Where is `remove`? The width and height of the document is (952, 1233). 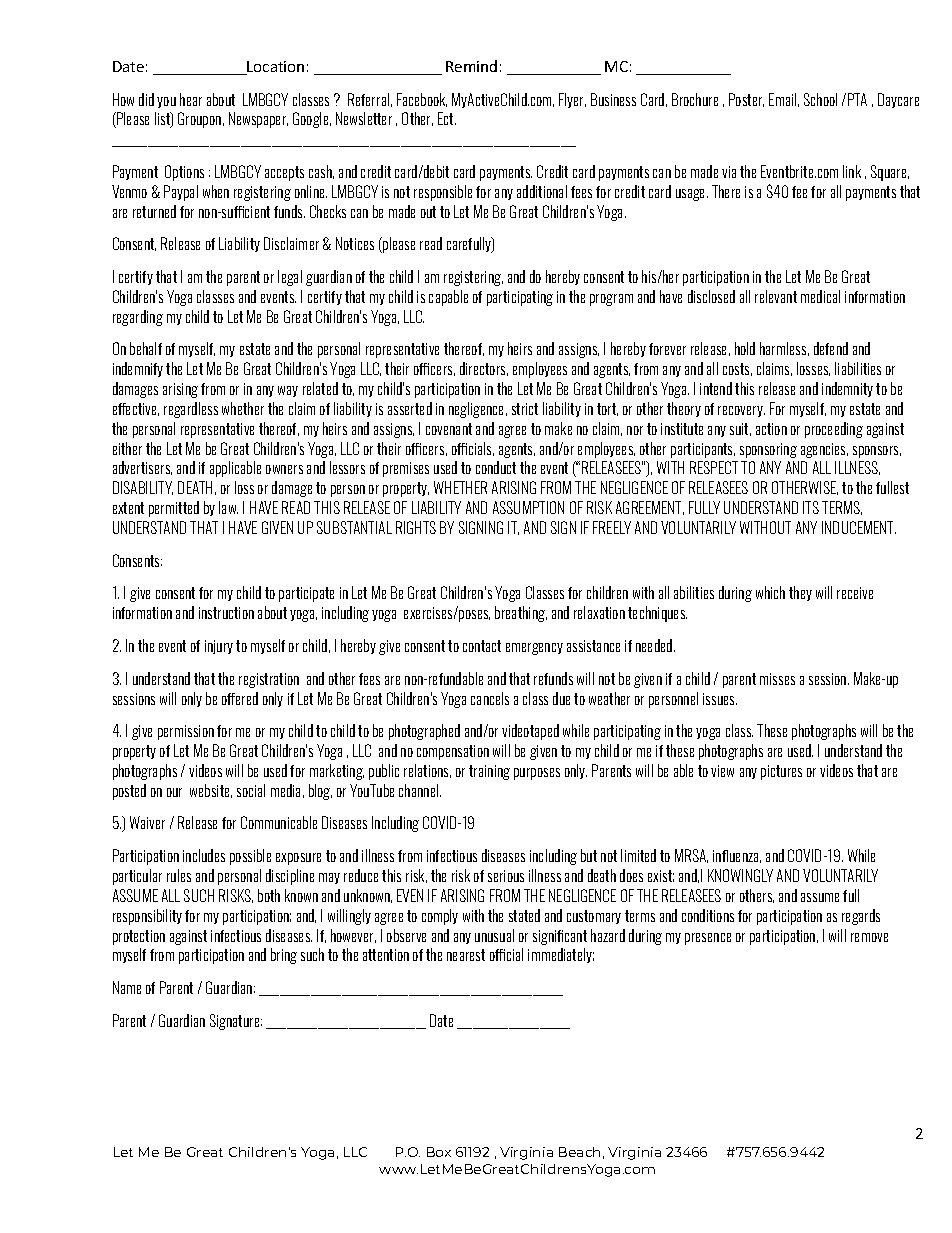
remove is located at coordinates (869, 937).
